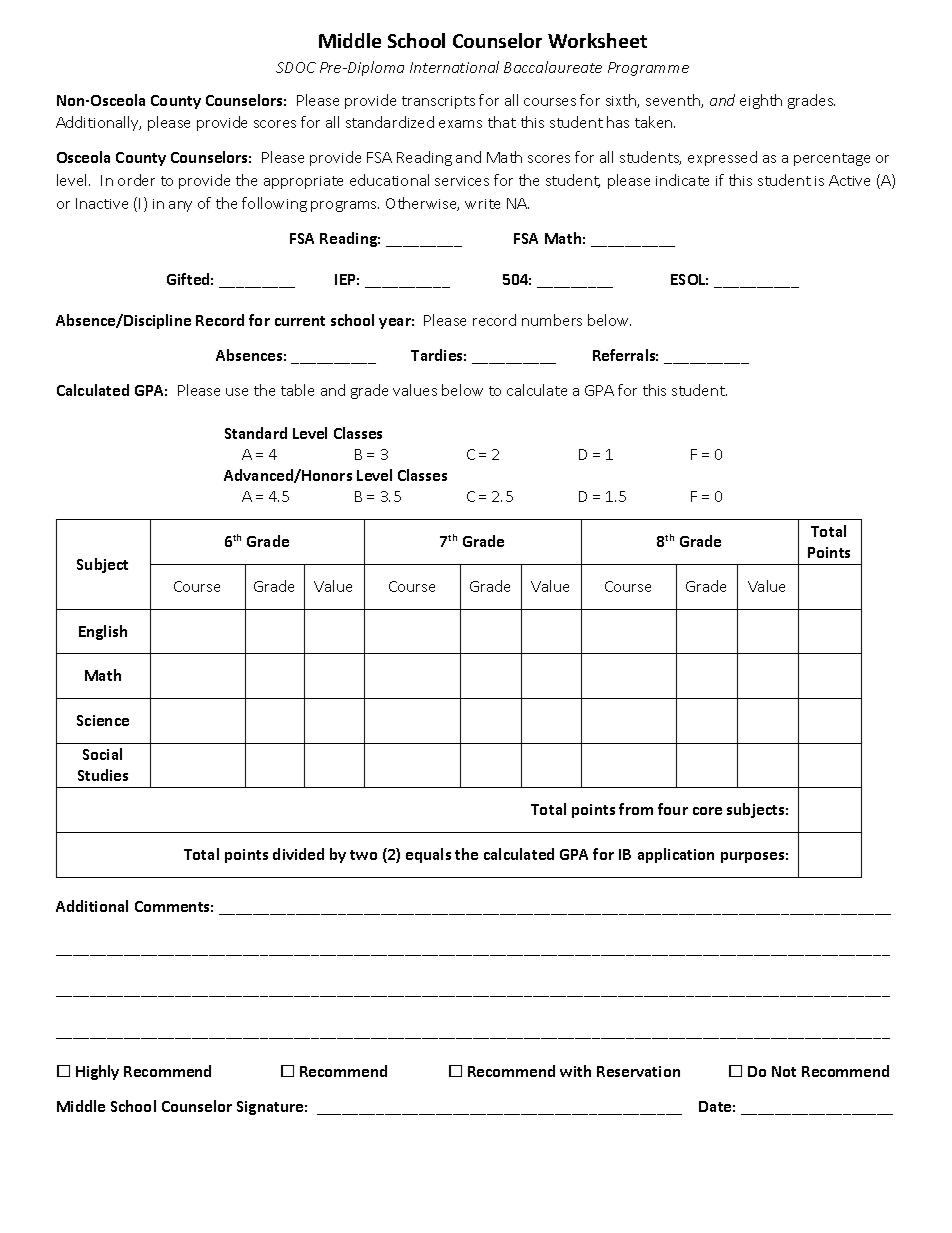  Describe the element at coordinates (103, 632) in the screenshot. I see `English` at that location.
